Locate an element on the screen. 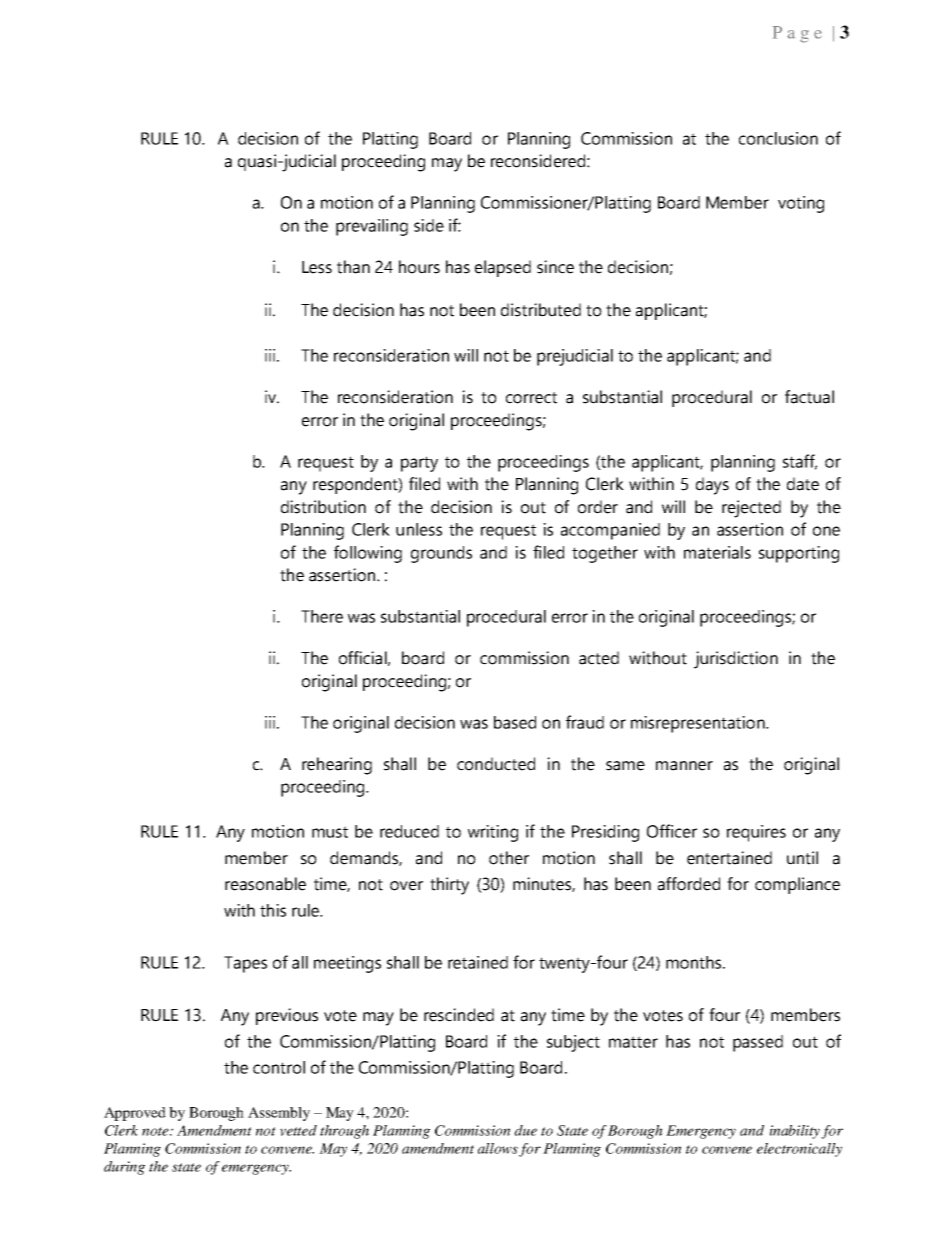 This screenshot has height=1233, width=952. jurisdiction is located at coordinates (736, 660).
